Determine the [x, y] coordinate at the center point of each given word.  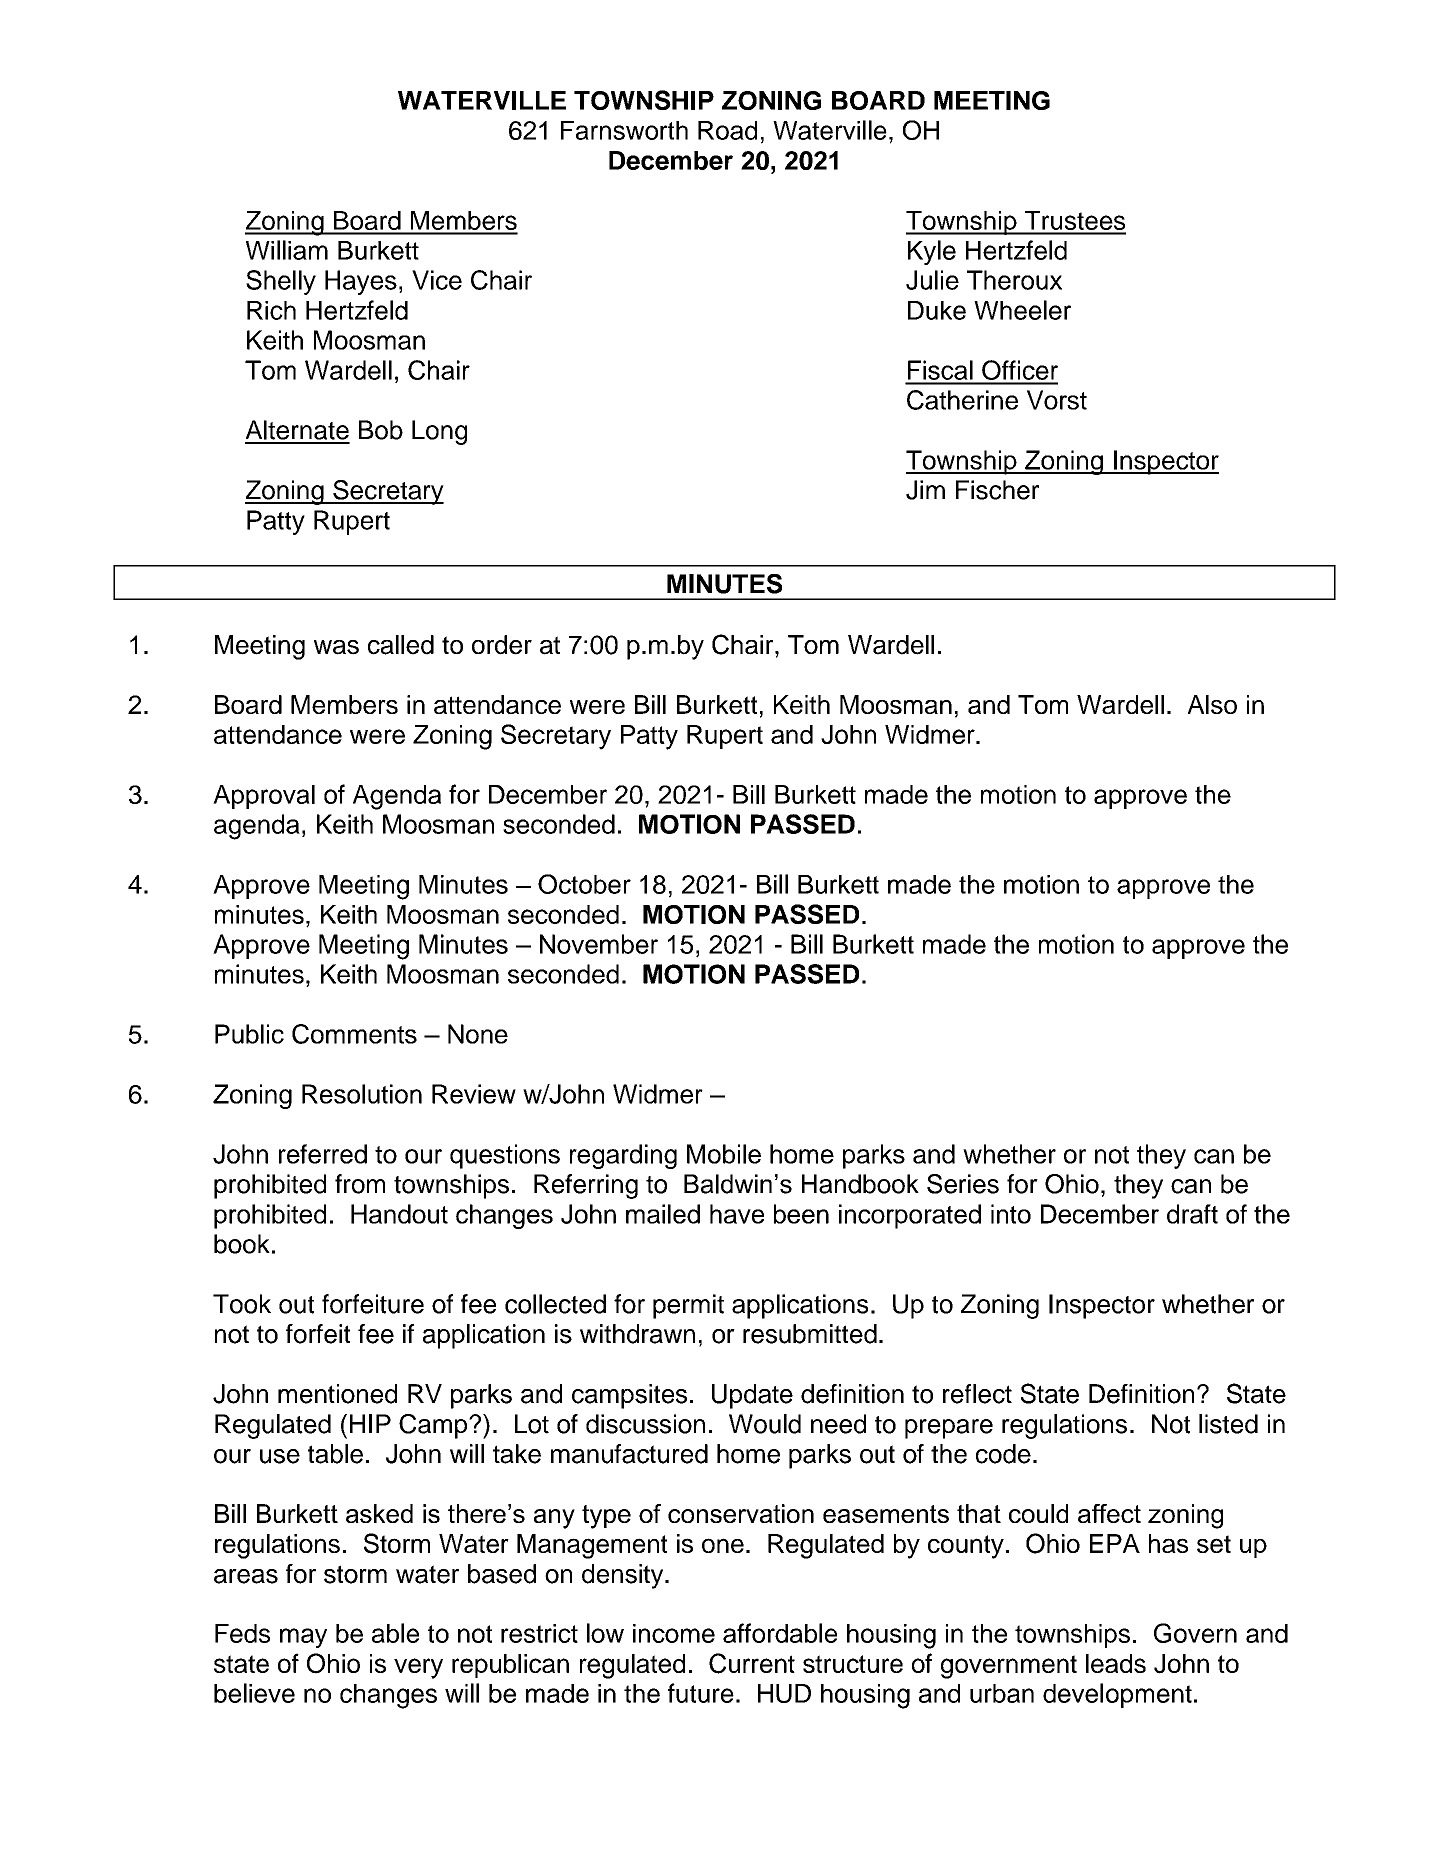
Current [752, 1663]
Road [727, 130]
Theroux [1014, 280]
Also [1212, 704]
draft [1192, 1214]
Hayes [361, 282]
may [303, 1638]
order [502, 645]
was [336, 647]
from [360, 1184]
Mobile [724, 1154]
